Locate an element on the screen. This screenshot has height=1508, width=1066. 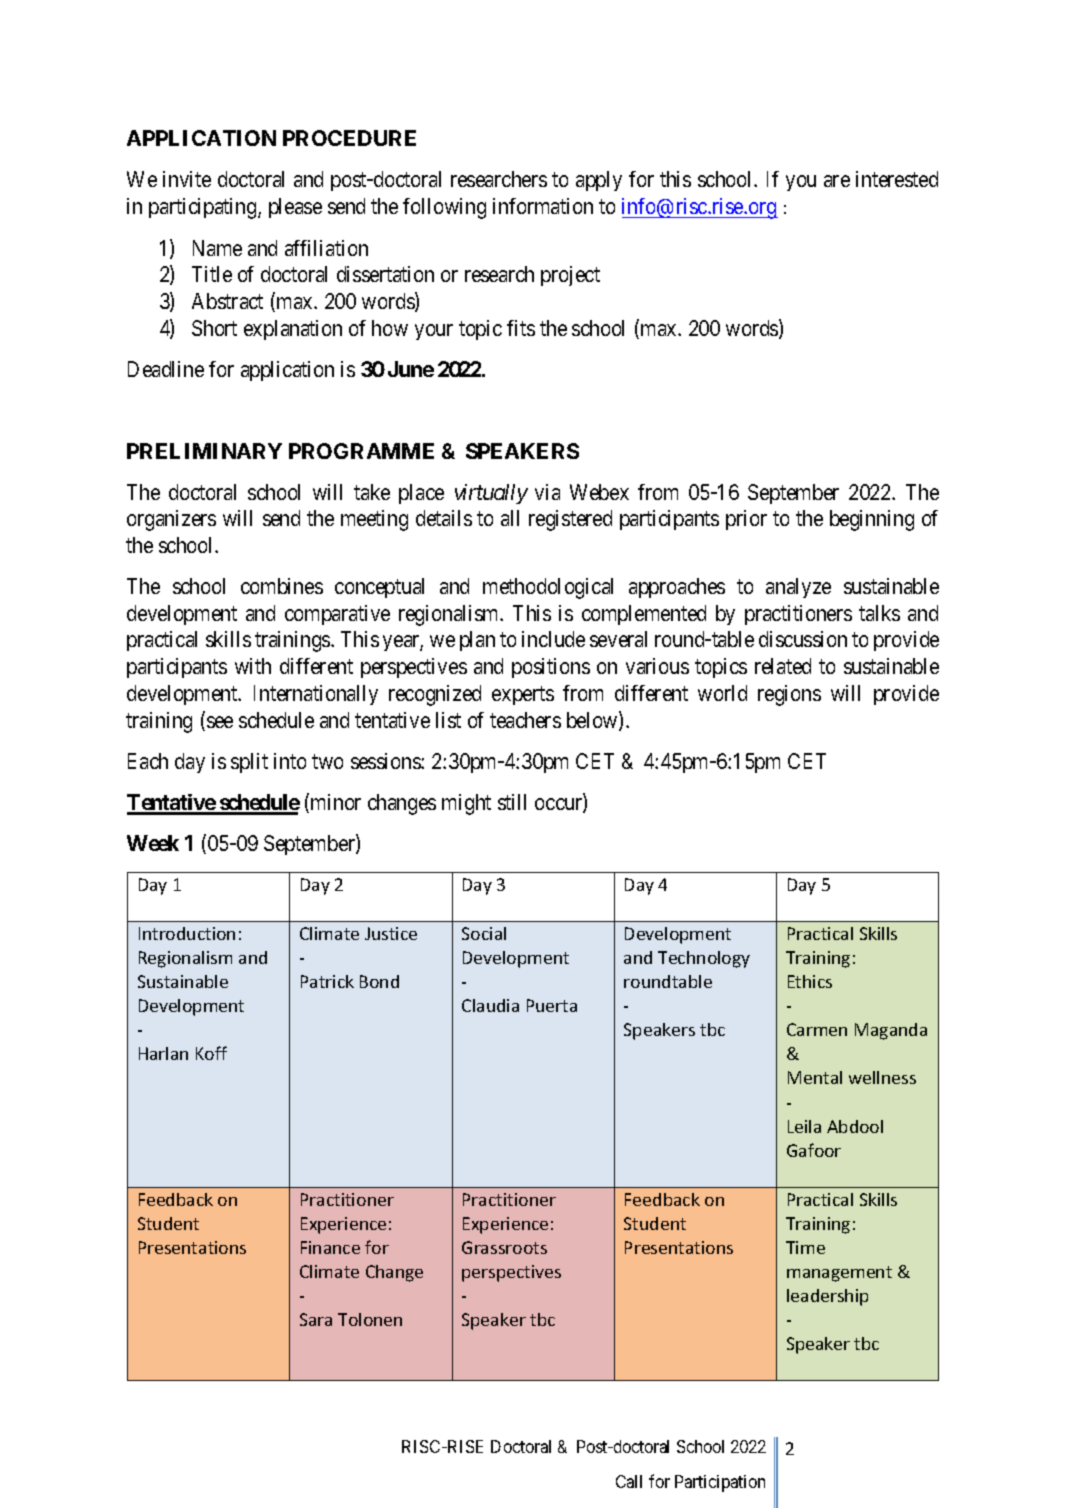
participating is located at coordinates (204, 208).
